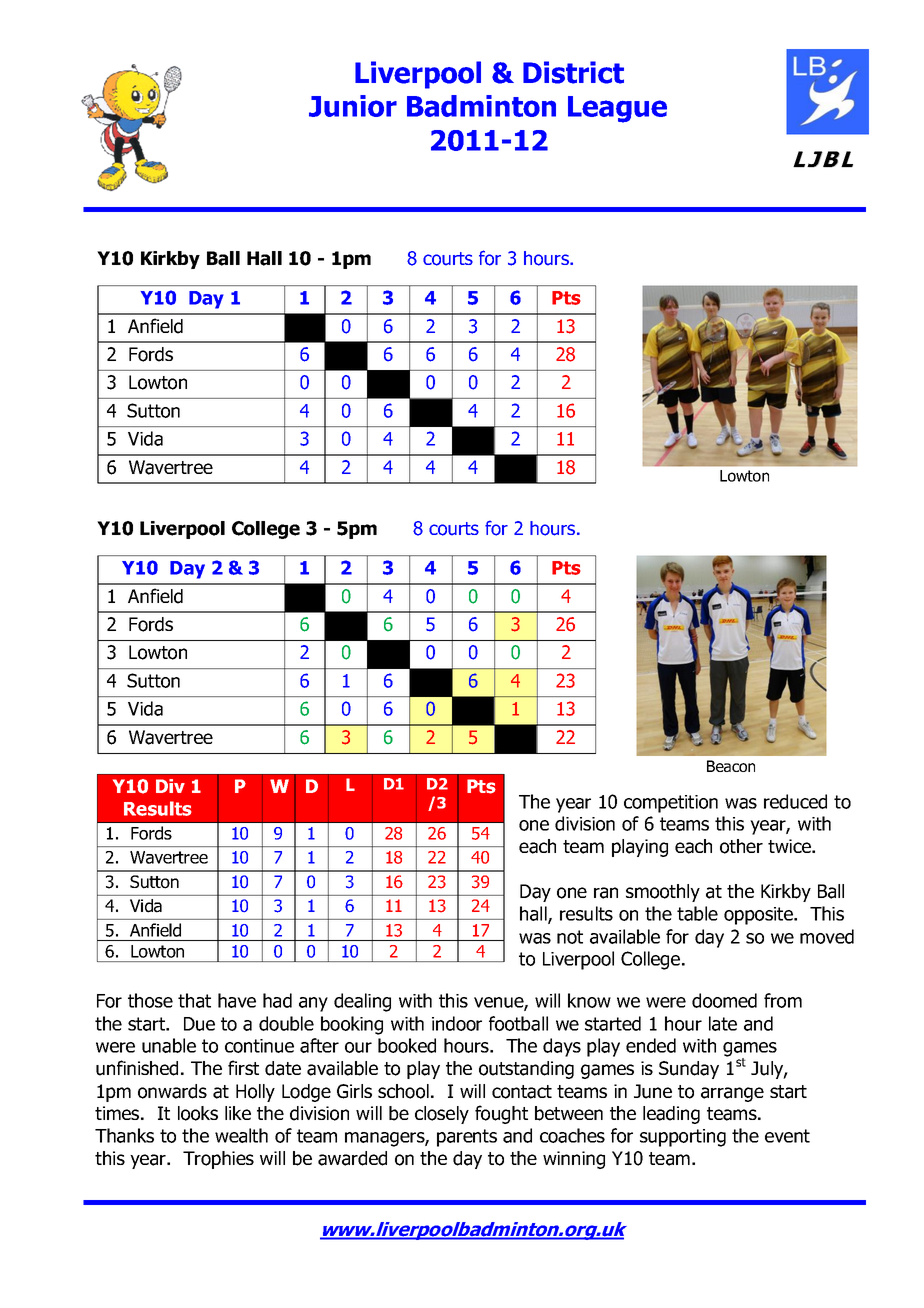  I want to click on arrange, so click(732, 1094).
